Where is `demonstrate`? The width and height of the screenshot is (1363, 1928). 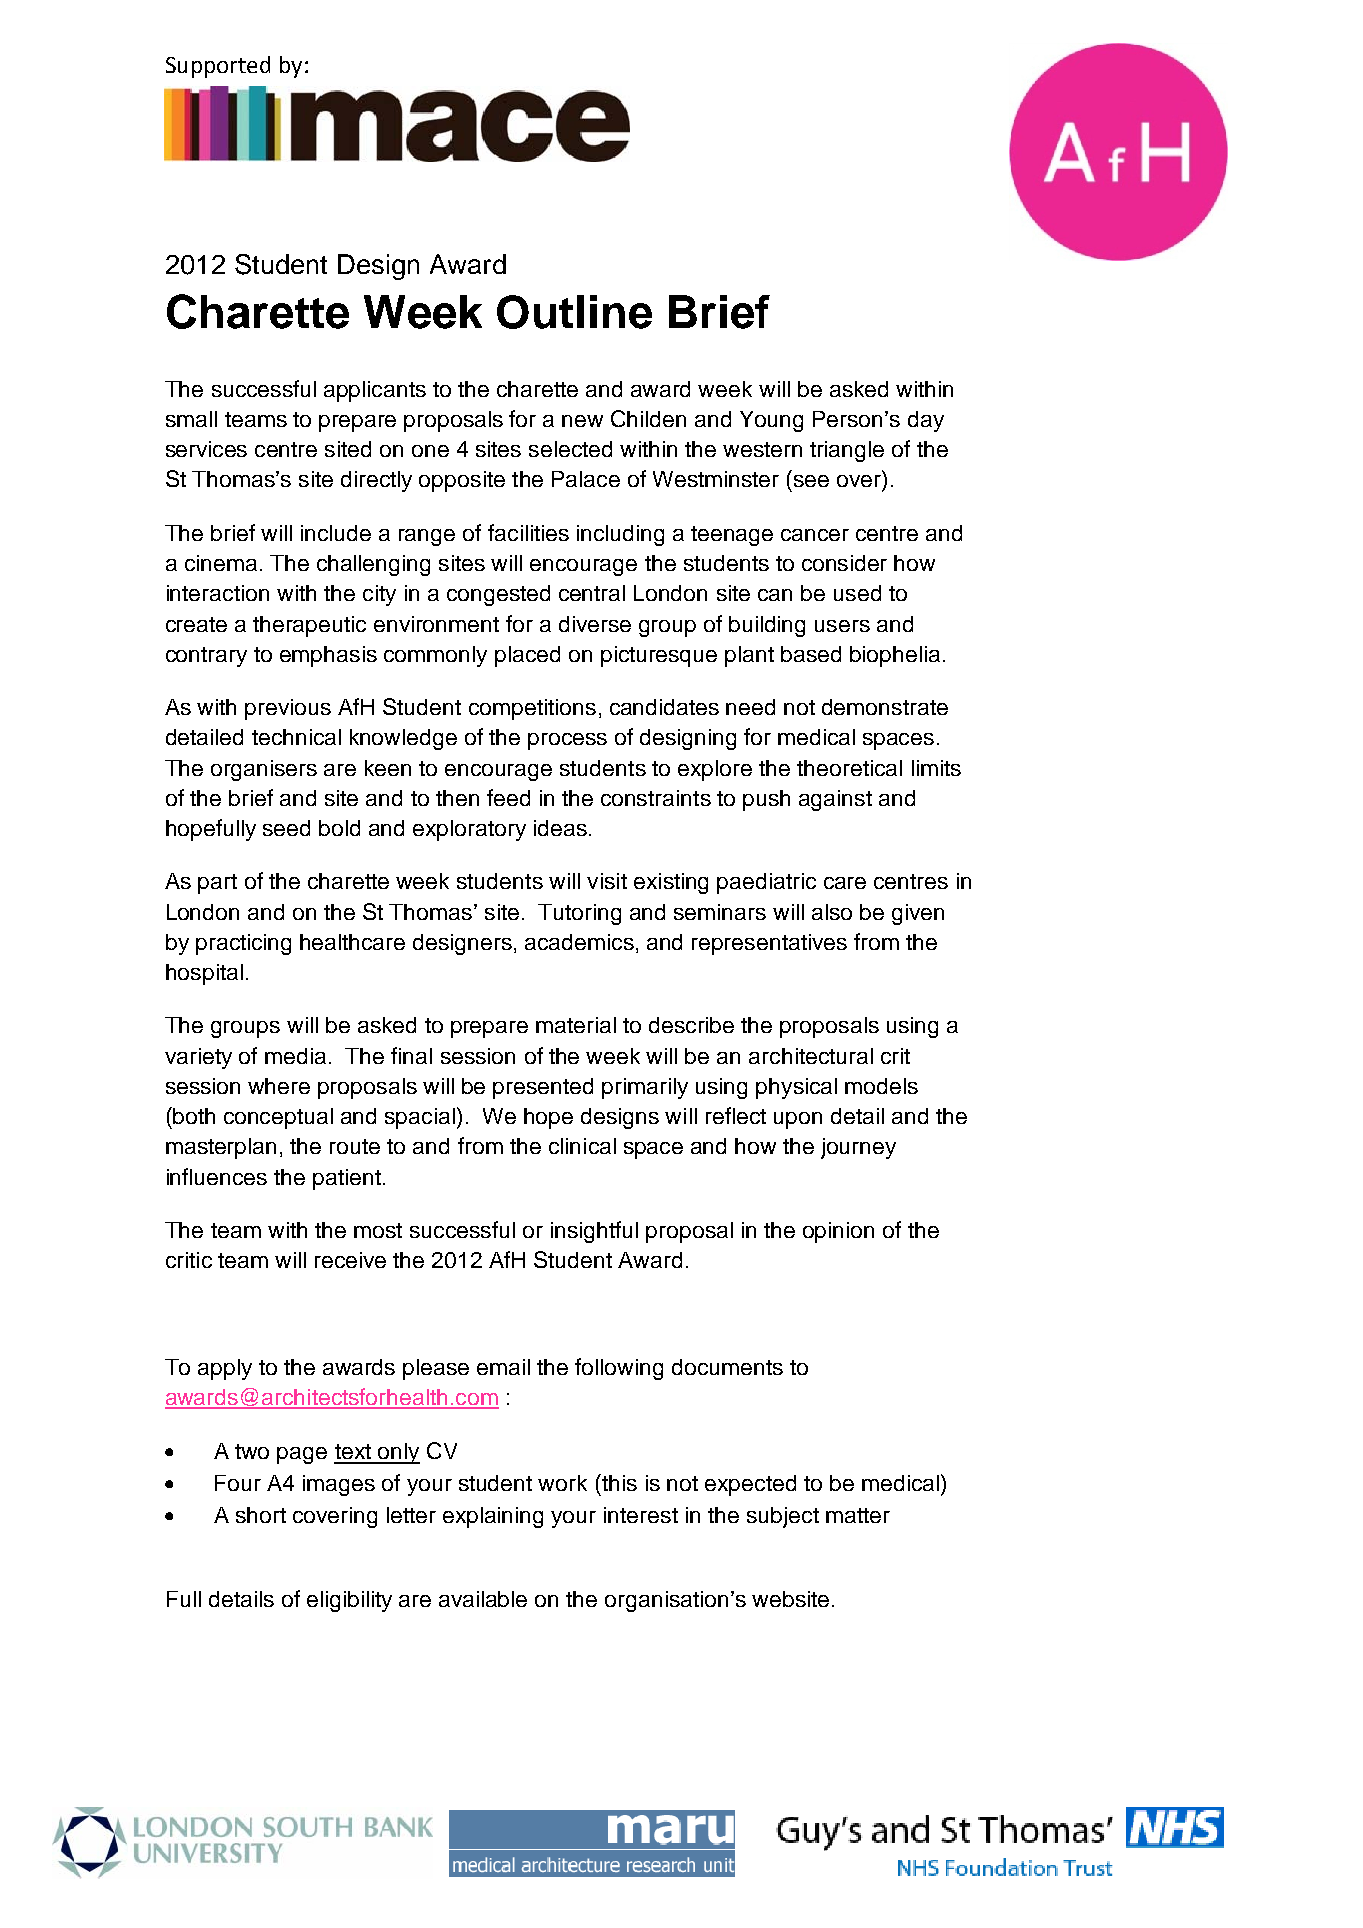
demonstrate is located at coordinates (885, 707).
